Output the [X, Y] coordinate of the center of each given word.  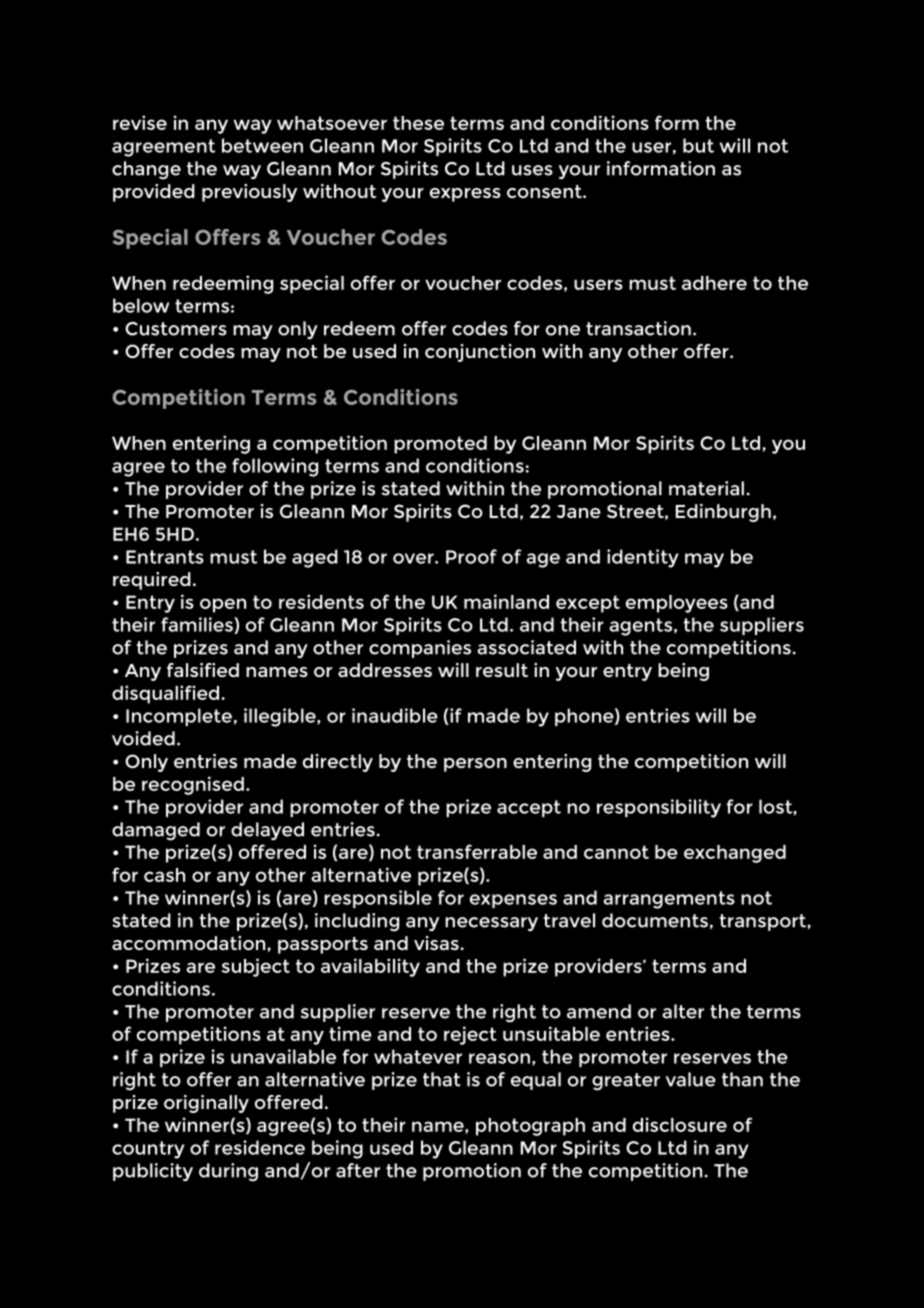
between [262, 145]
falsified [203, 670]
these [418, 123]
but [698, 145]
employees [677, 604]
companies [420, 649]
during [228, 1172]
